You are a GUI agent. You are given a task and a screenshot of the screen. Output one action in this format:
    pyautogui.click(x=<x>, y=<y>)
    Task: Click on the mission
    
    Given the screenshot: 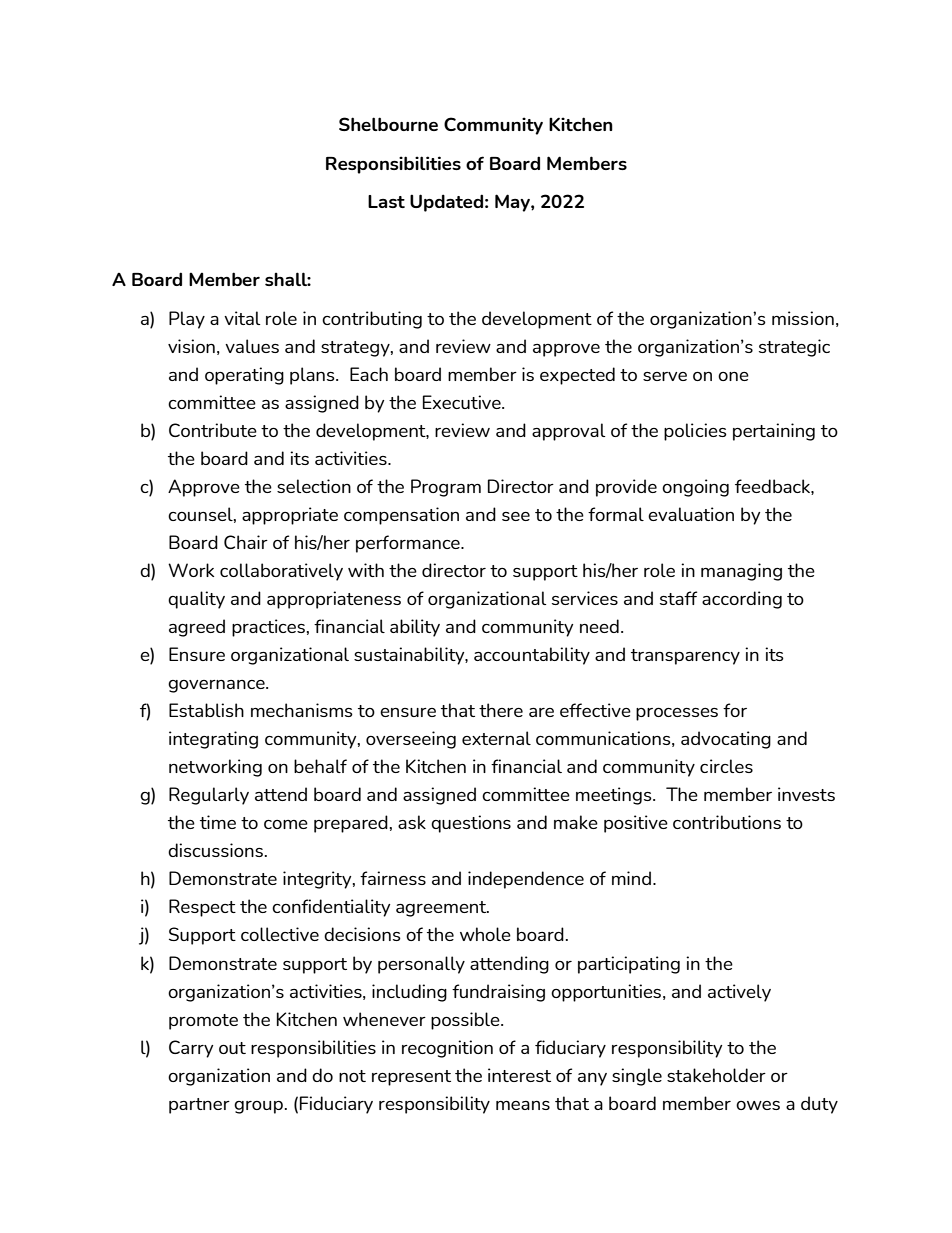 What is the action you would take?
    pyautogui.click(x=803, y=318)
